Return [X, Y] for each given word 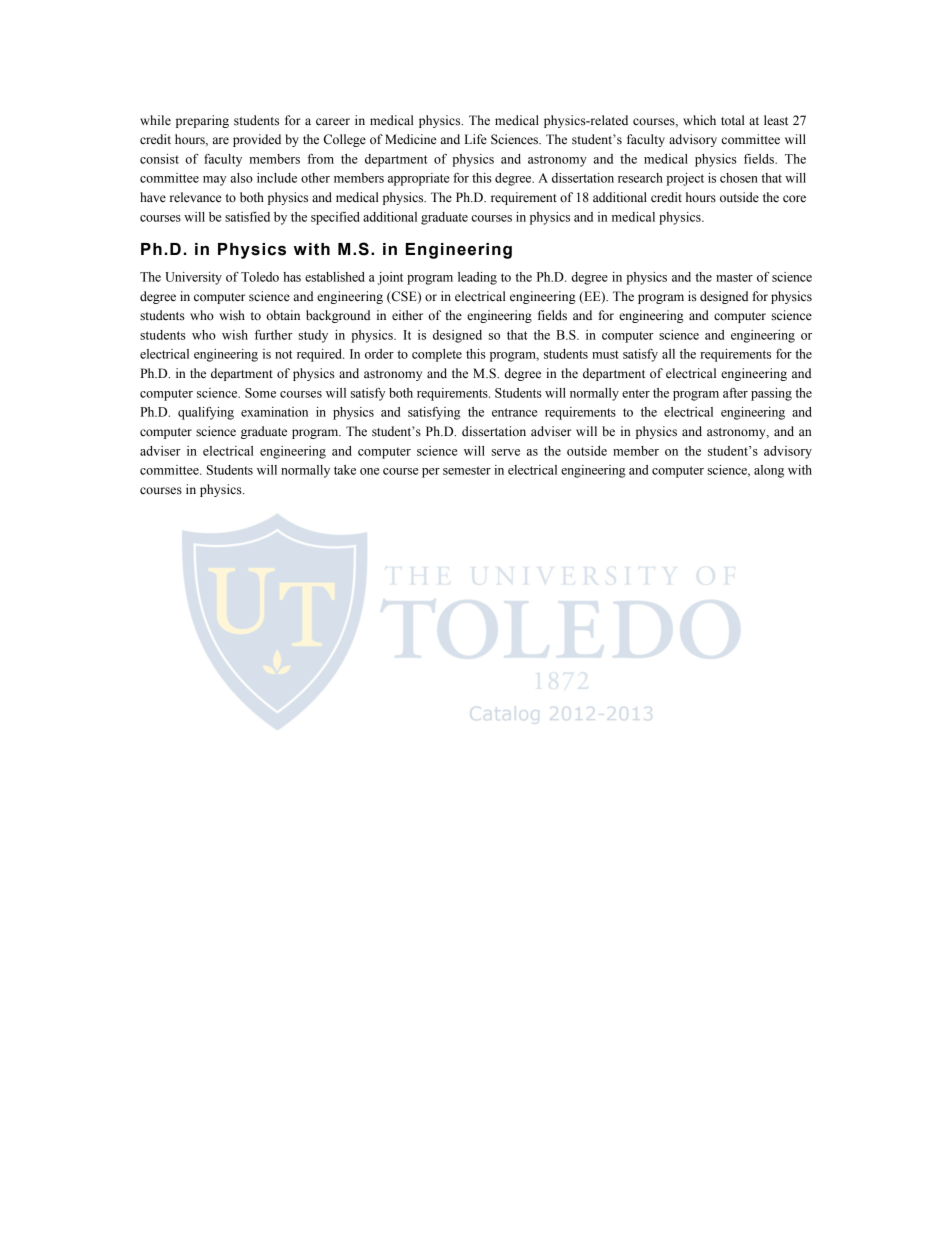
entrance [514, 412]
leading [477, 278]
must [605, 354]
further [274, 334]
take [345, 470]
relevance [196, 197]
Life [476, 139]
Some [260, 393]
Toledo [260, 277]
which [699, 120]
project [685, 179]
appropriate [418, 179]
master [734, 277]
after [735, 393]
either [407, 315]
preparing [202, 121]
